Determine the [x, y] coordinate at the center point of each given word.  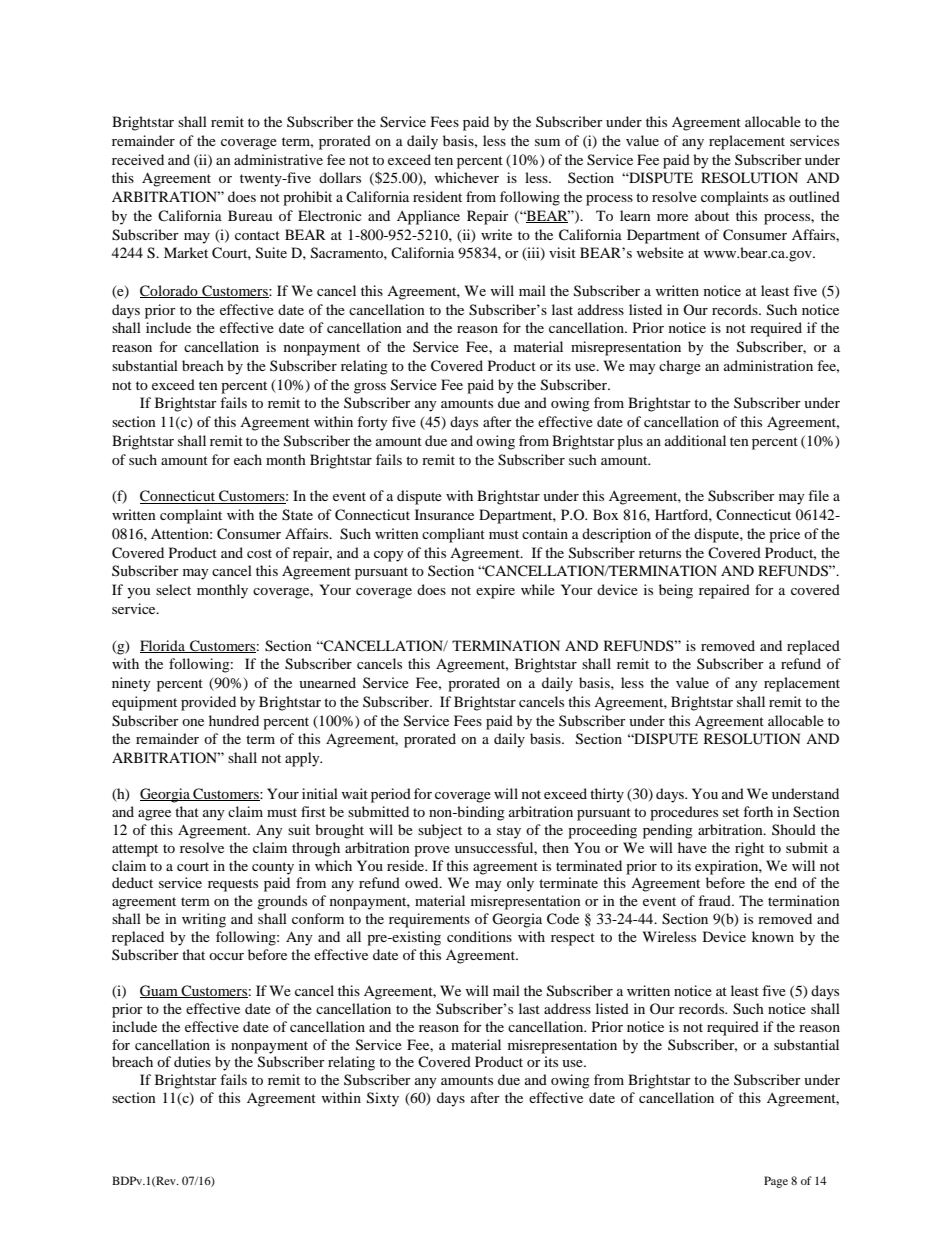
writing [204, 920]
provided [208, 703]
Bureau [250, 215]
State [297, 515]
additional [695, 440]
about [712, 215]
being [676, 591]
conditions [479, 936]
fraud [715, 900]
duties [192, 1061]
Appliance [428, 217]
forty [372, 423]
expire [495, 591]
